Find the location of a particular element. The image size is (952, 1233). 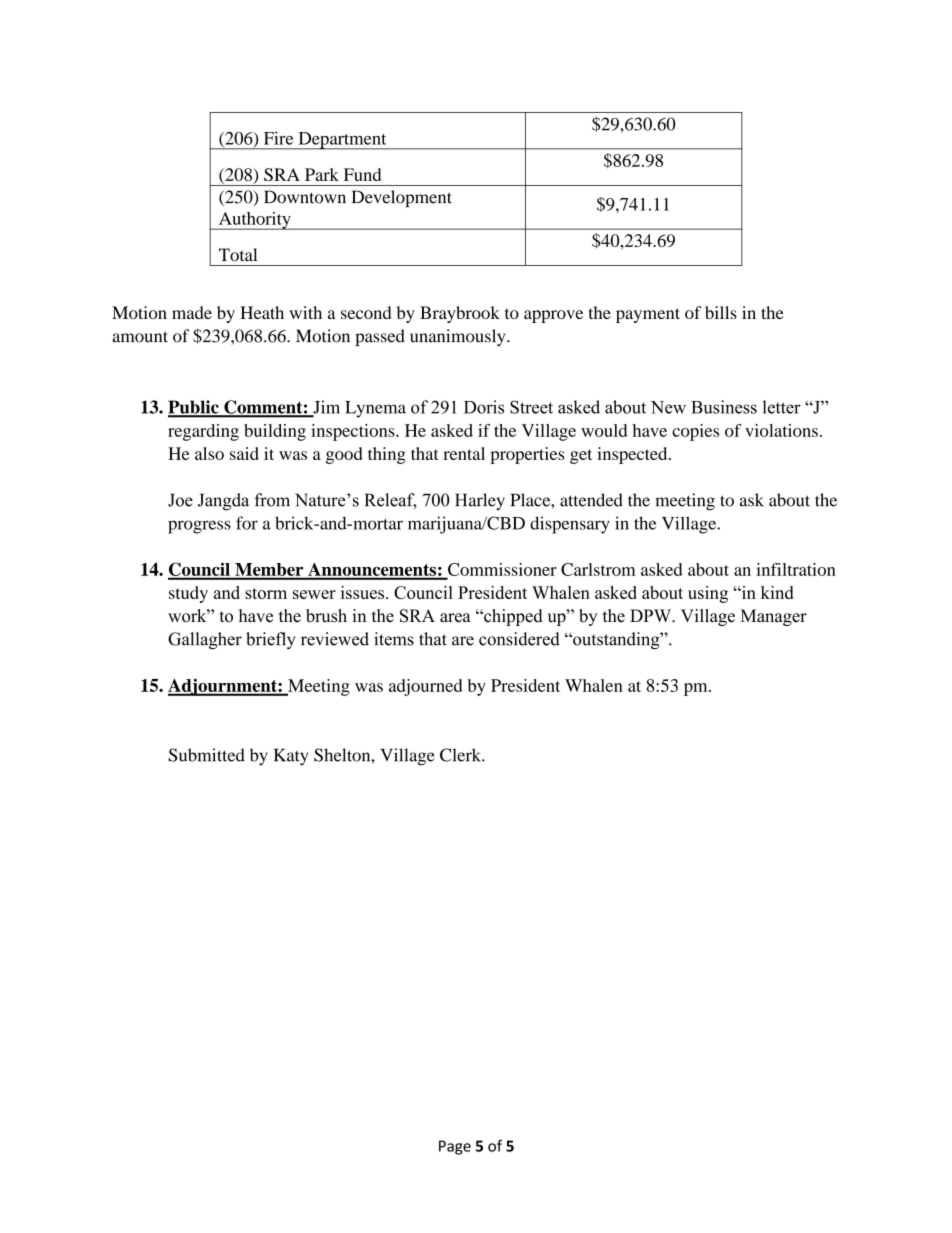

Business is located at coordinates (724, 407).
